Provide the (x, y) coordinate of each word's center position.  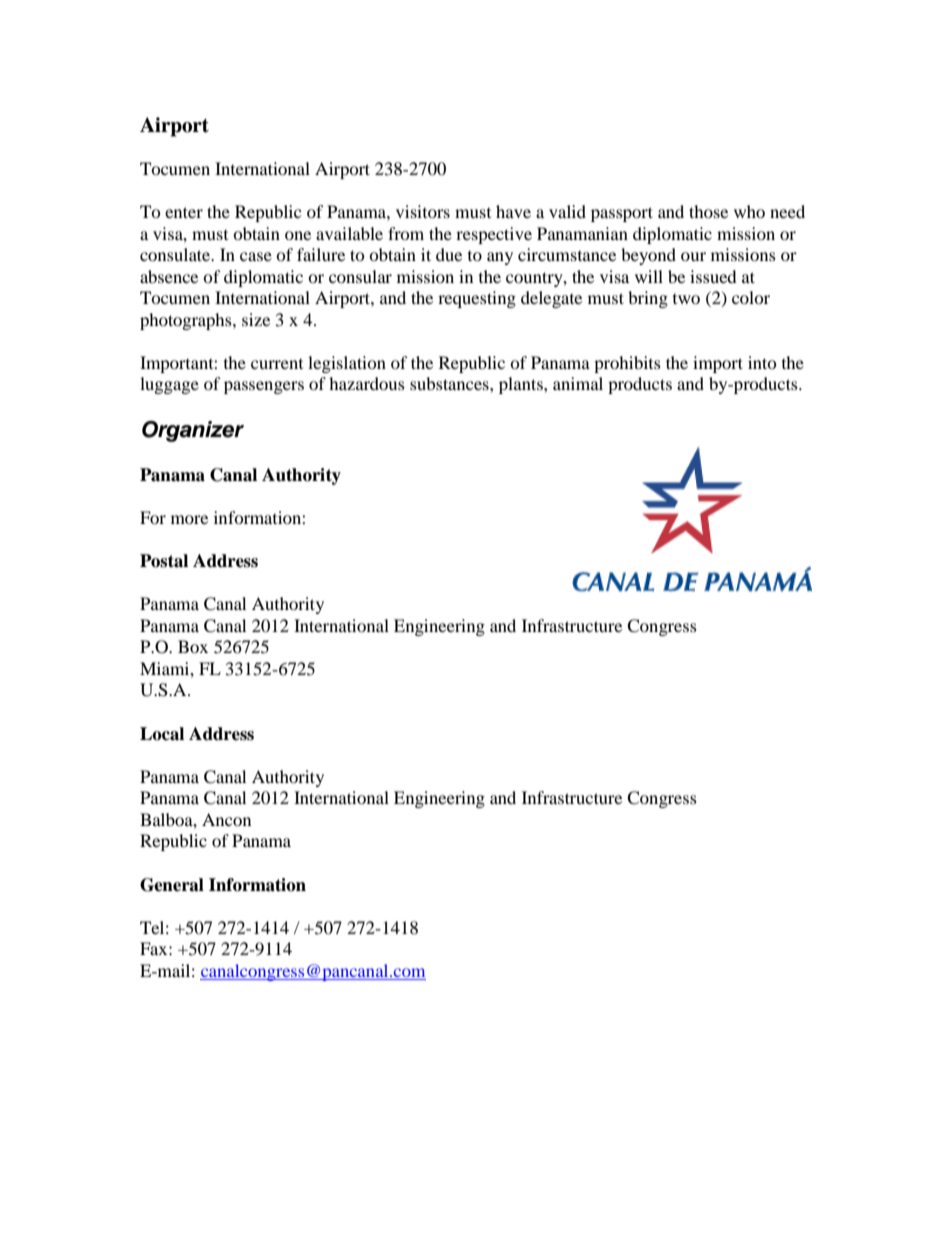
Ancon (226, 819)
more (189, 519)
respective (494, 235)
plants (522, 385)
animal (578, 383)
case (256, 256)
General (172, 885)
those (708, 211)
